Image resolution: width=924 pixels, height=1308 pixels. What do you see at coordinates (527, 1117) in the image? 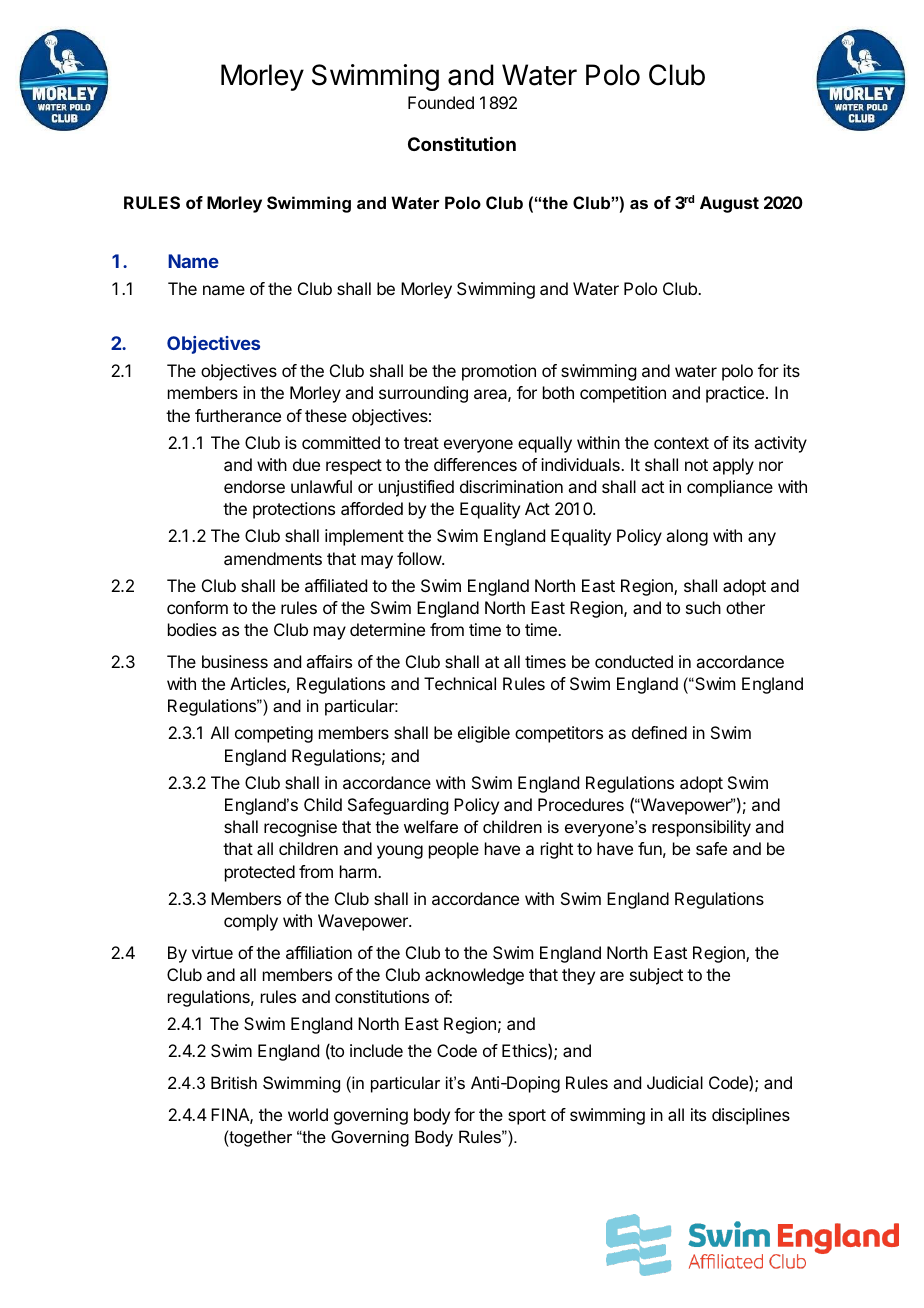
I see `sport` at bounding box center [527, 1117].
